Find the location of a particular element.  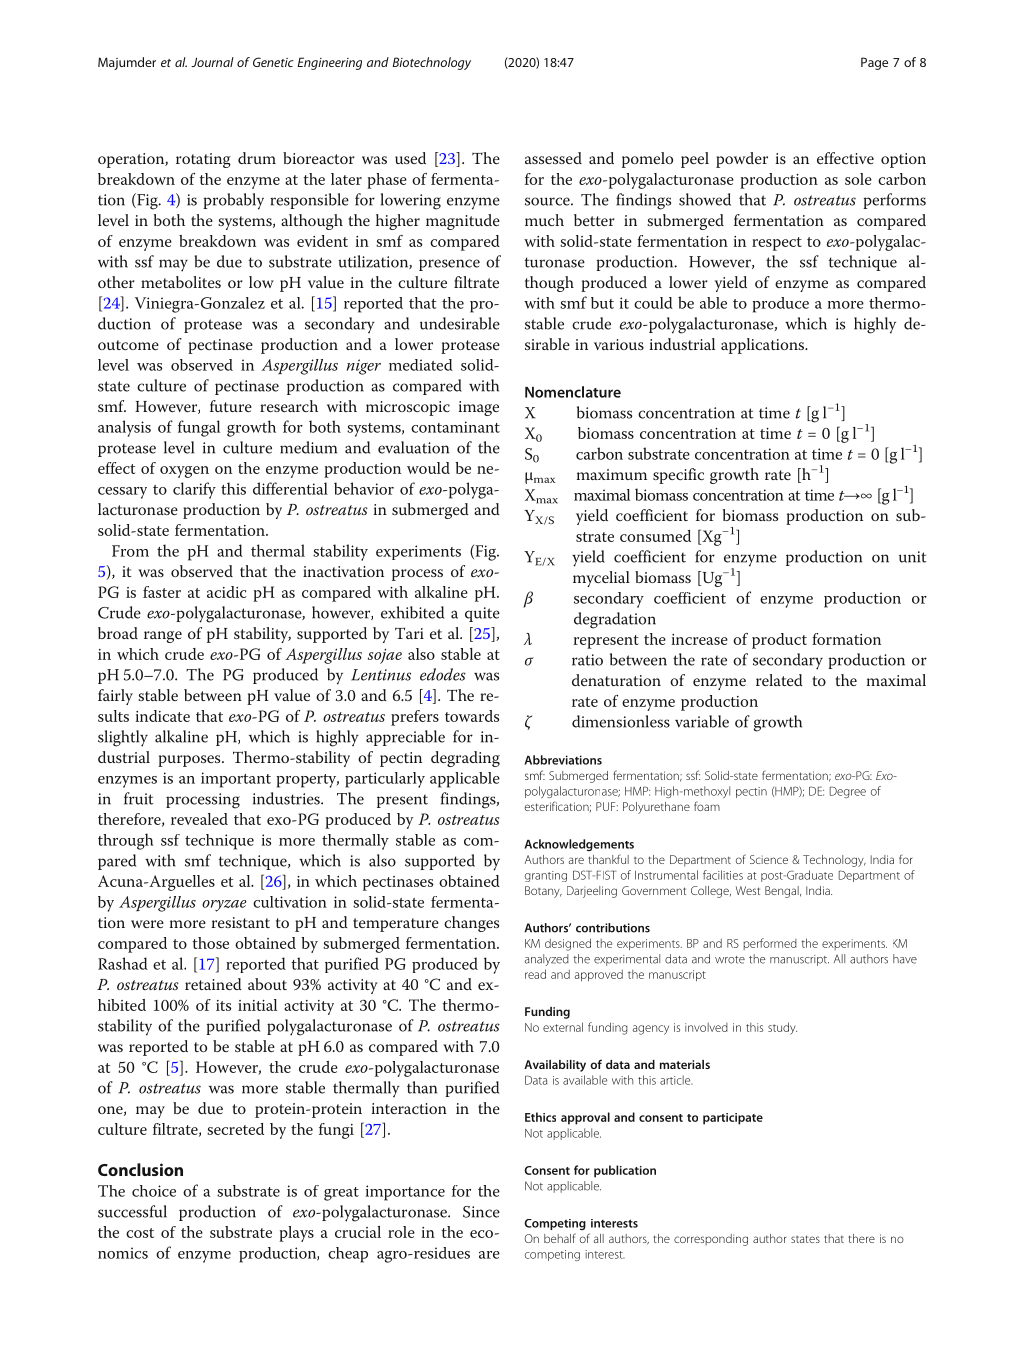

Journal is located at coordinates (212, 62).
